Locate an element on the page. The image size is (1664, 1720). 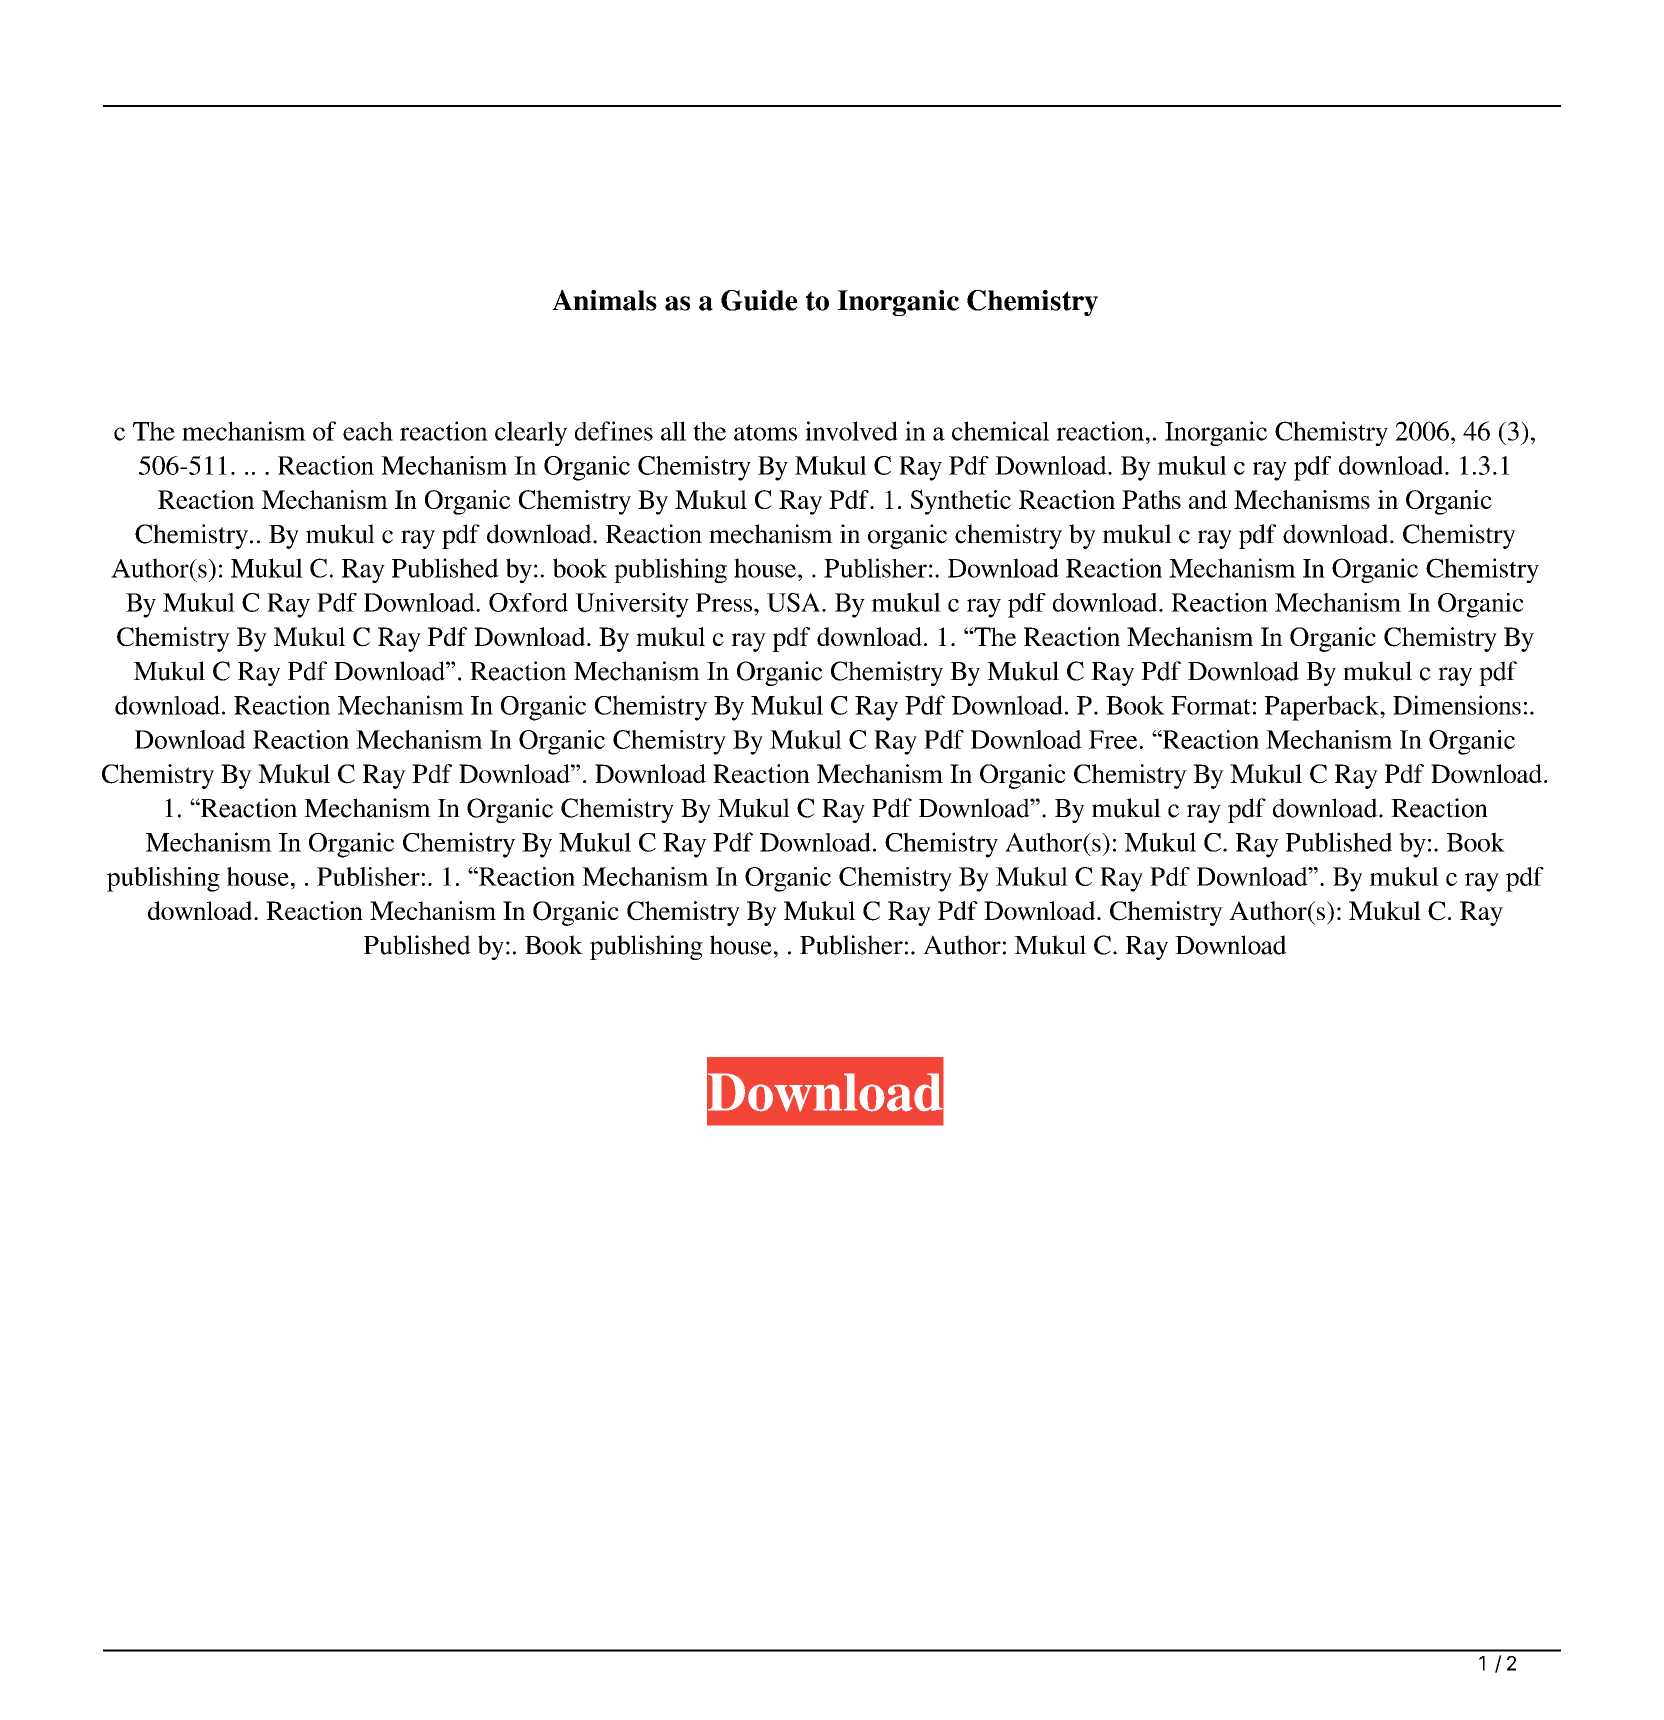
Animals is located at coordinates (604, 300).
